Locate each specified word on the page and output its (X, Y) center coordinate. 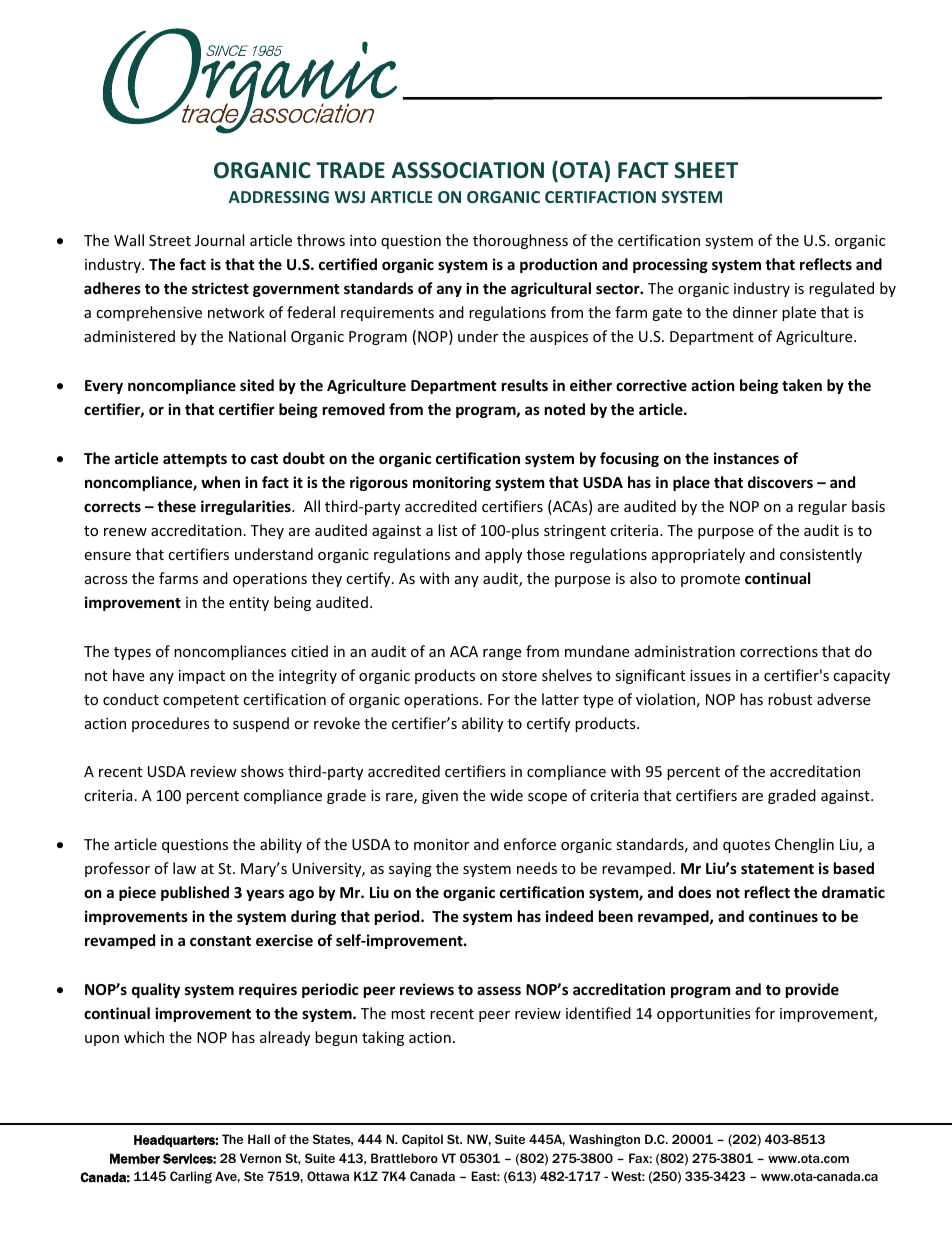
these (176, 506)
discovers (780, 482)
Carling (191, 1177)
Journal (219, 240)
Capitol (422, 1140)
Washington (604, 1140)
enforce (530, 844)
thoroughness (520, 241)
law (184, 868)
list (447, 530)
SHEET (706, 170)
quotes (746, 846)
